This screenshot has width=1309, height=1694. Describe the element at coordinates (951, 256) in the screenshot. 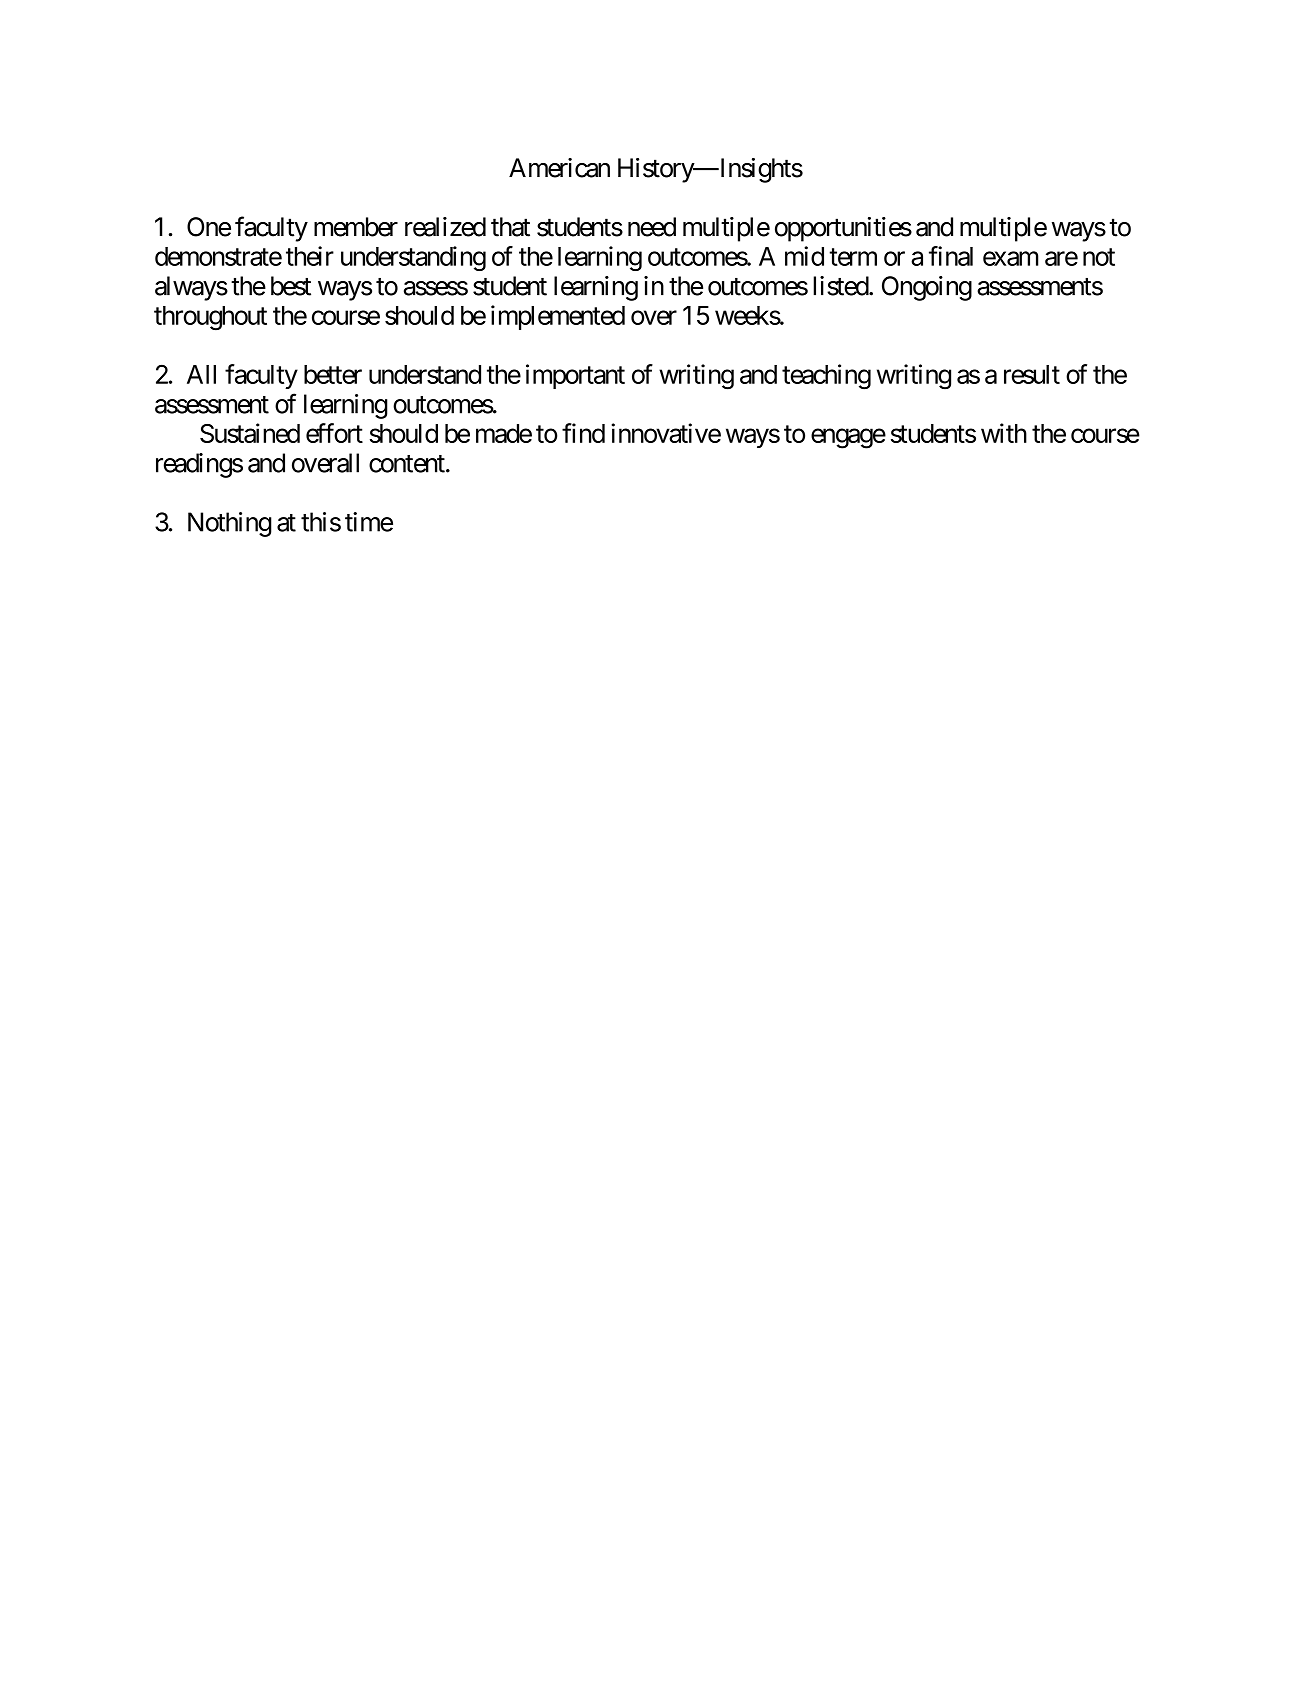

I see `final` at that location.
